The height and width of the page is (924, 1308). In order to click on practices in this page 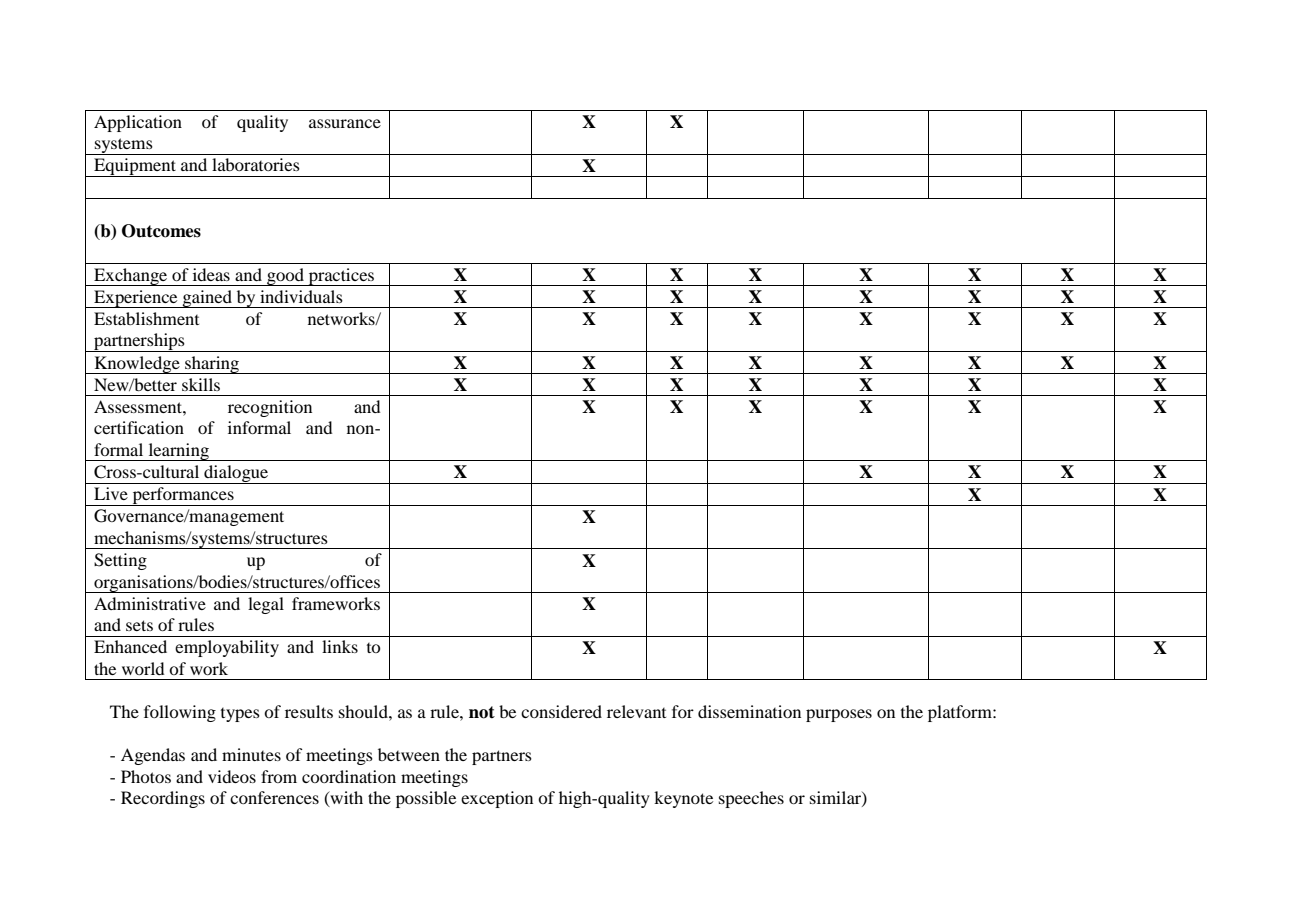, I will do `click(341, 277)`.
